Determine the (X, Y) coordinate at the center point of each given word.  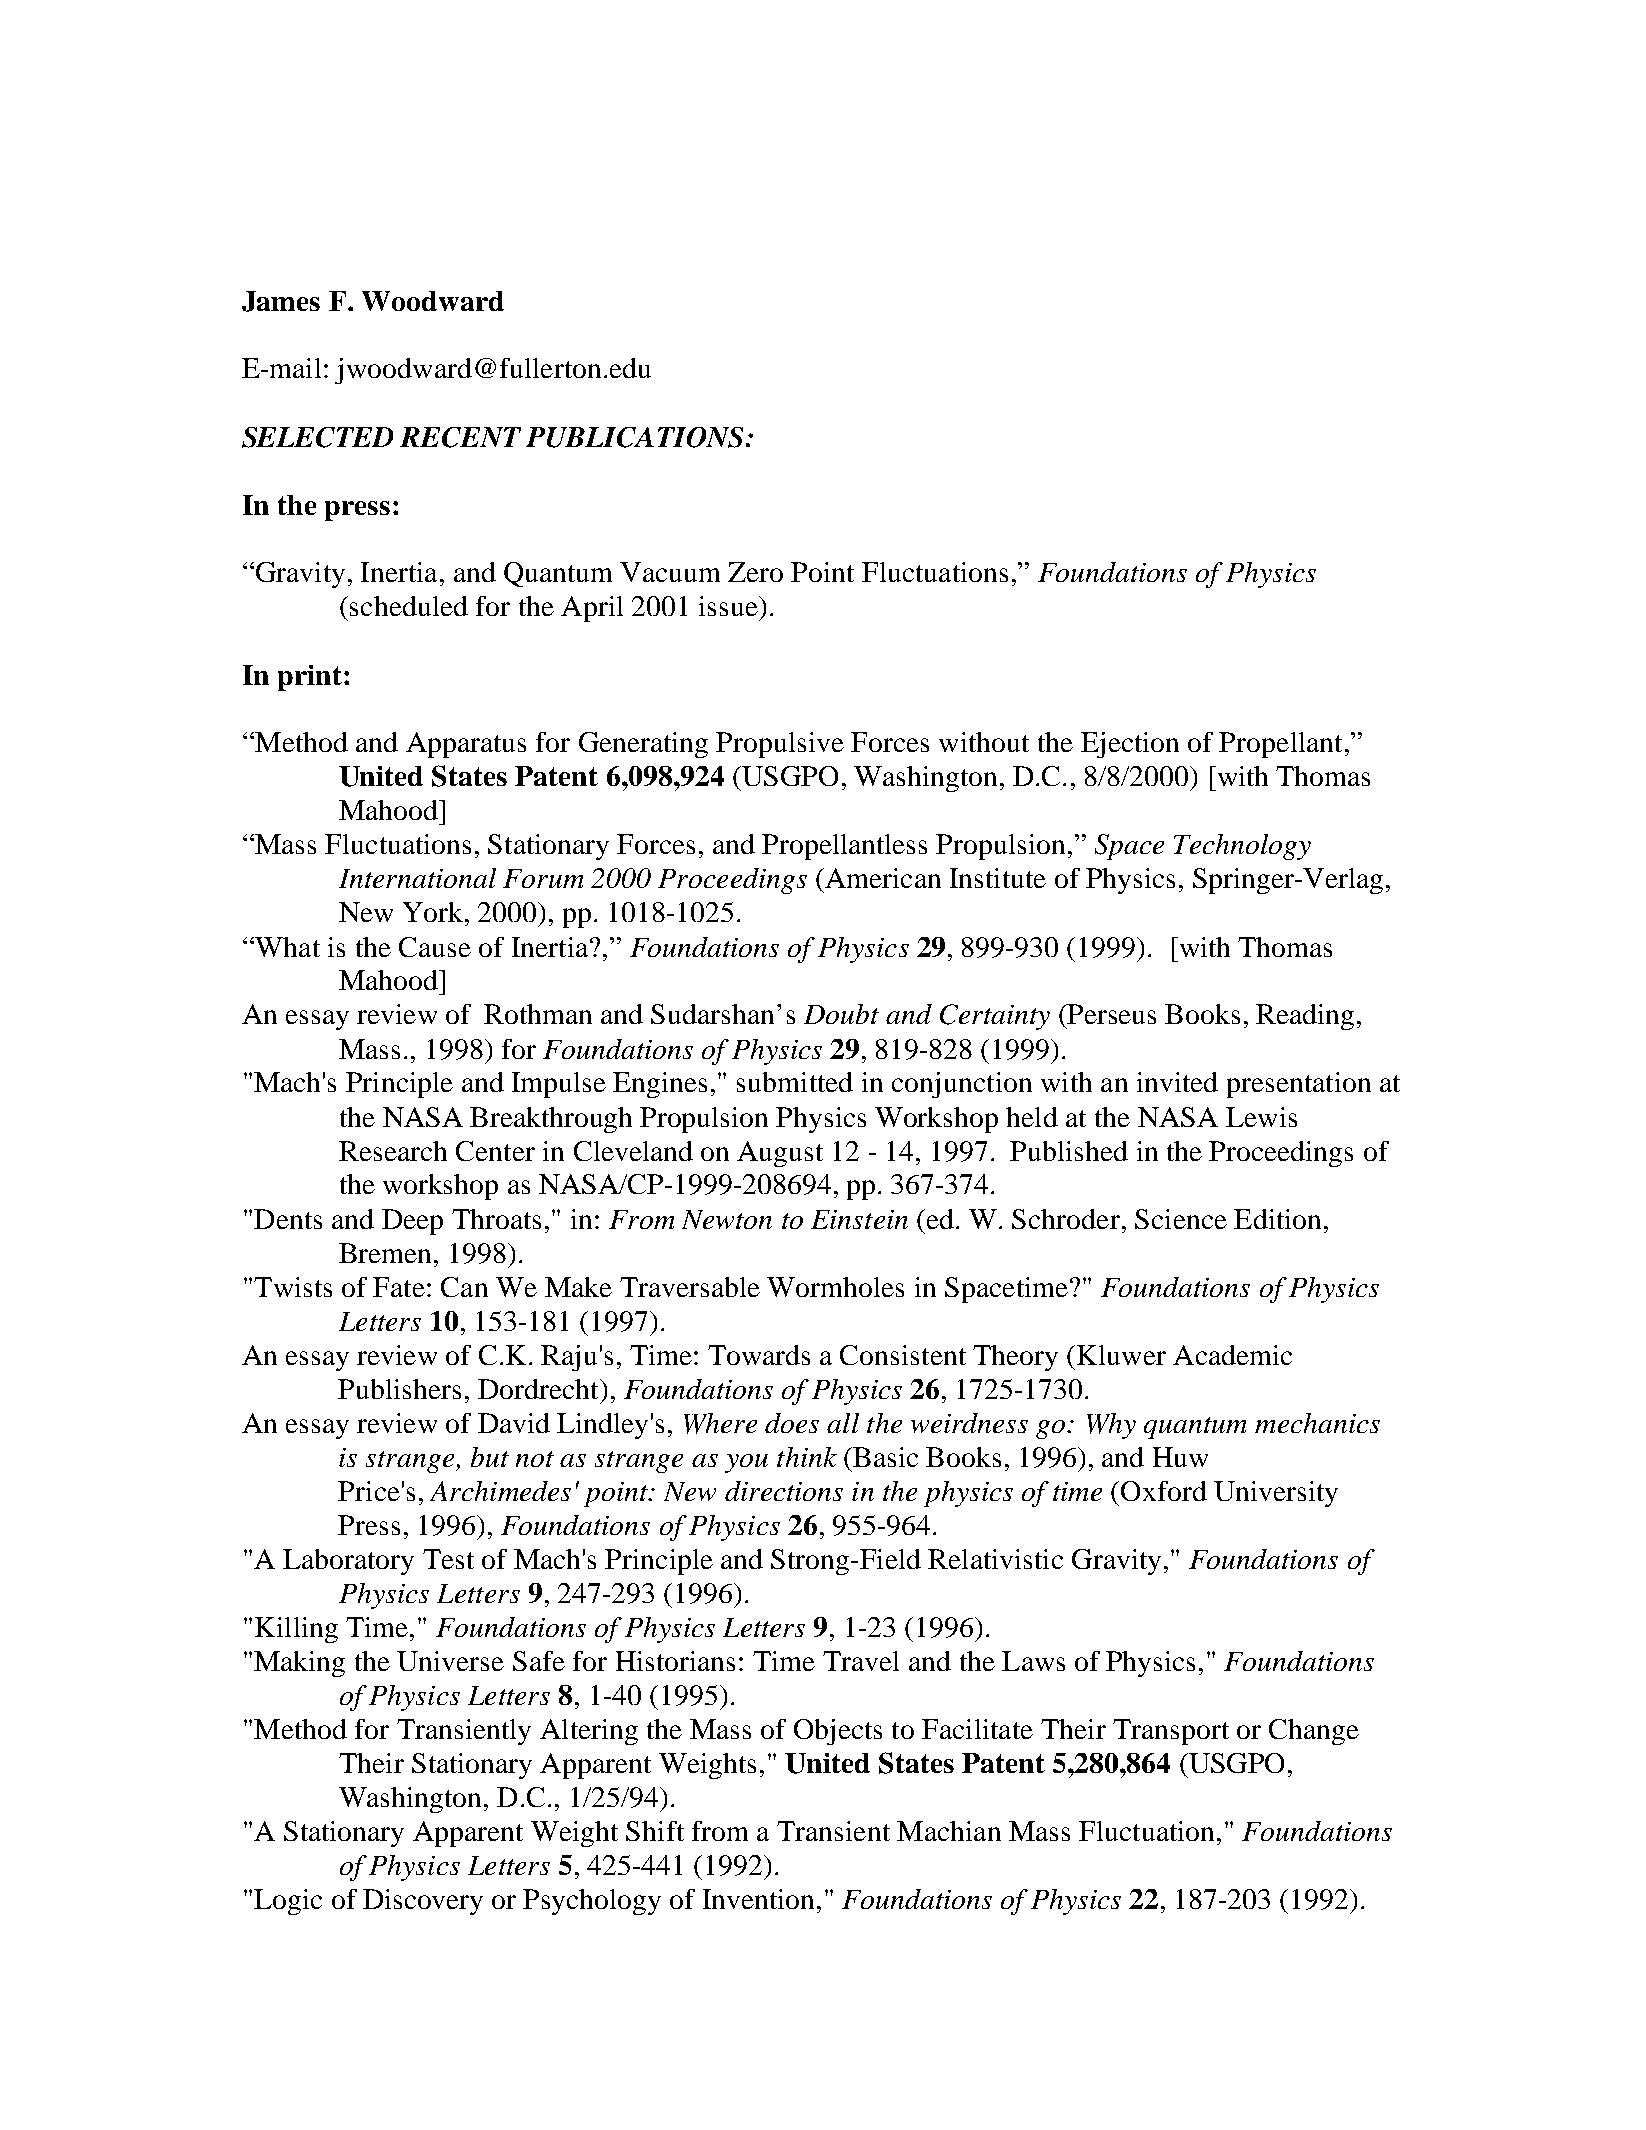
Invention (758, 1899)
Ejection (1130, 745)
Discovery (423, 1902)
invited (1177, 1082)
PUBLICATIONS (634, 437)
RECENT (460, 437)
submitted (795, 1082)
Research (393, 1151)
